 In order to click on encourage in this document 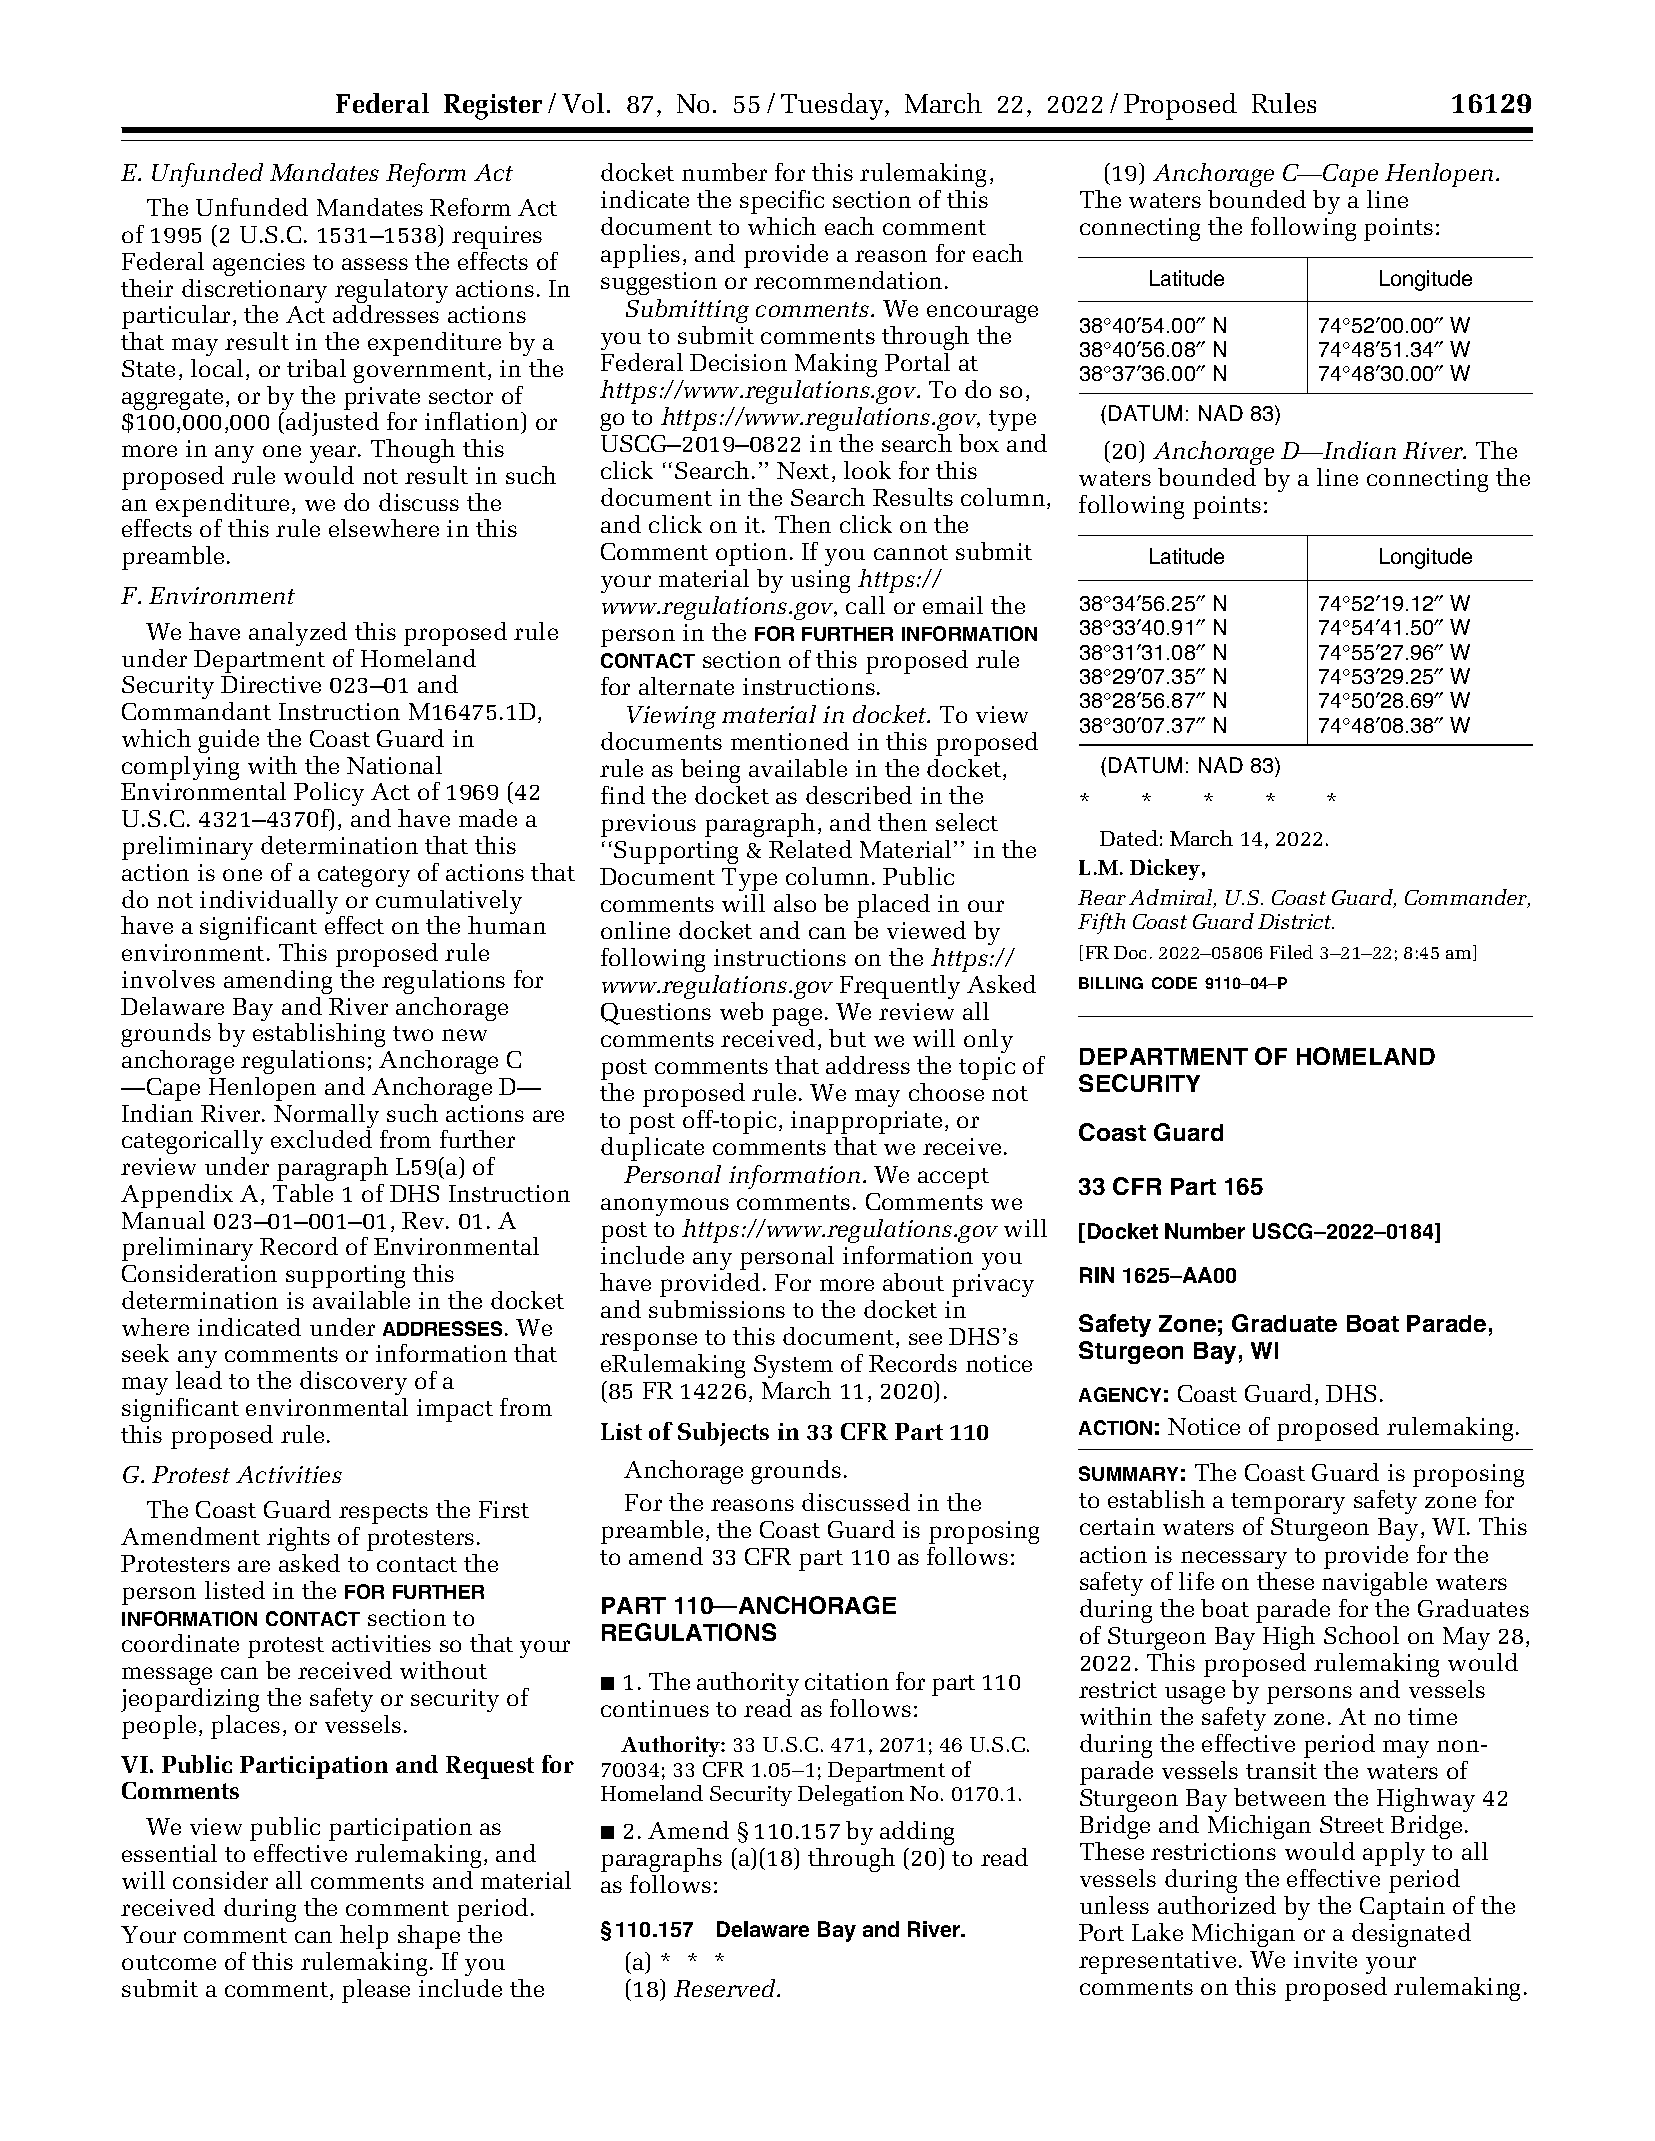, I will do `click(982, 314)`.
